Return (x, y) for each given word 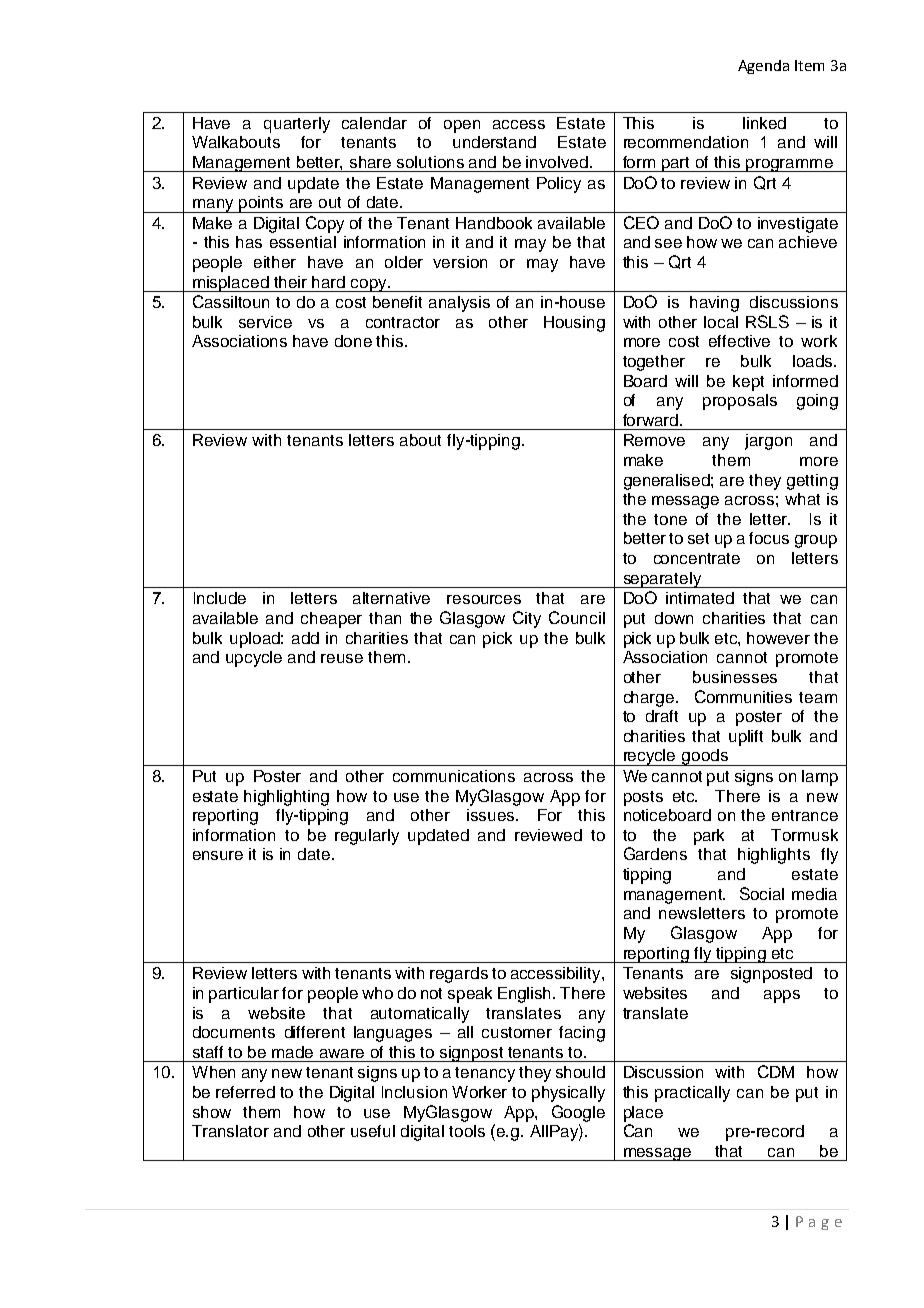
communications (454, 776)
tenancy (485, 1074)
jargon (768, 442)
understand (494, 142)
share (370, 162)
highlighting (286, 798)
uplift (746, 738)
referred (245, 1092)
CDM (776, 1071)
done (353, 341)
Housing (574, 324)
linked (764, 123)
